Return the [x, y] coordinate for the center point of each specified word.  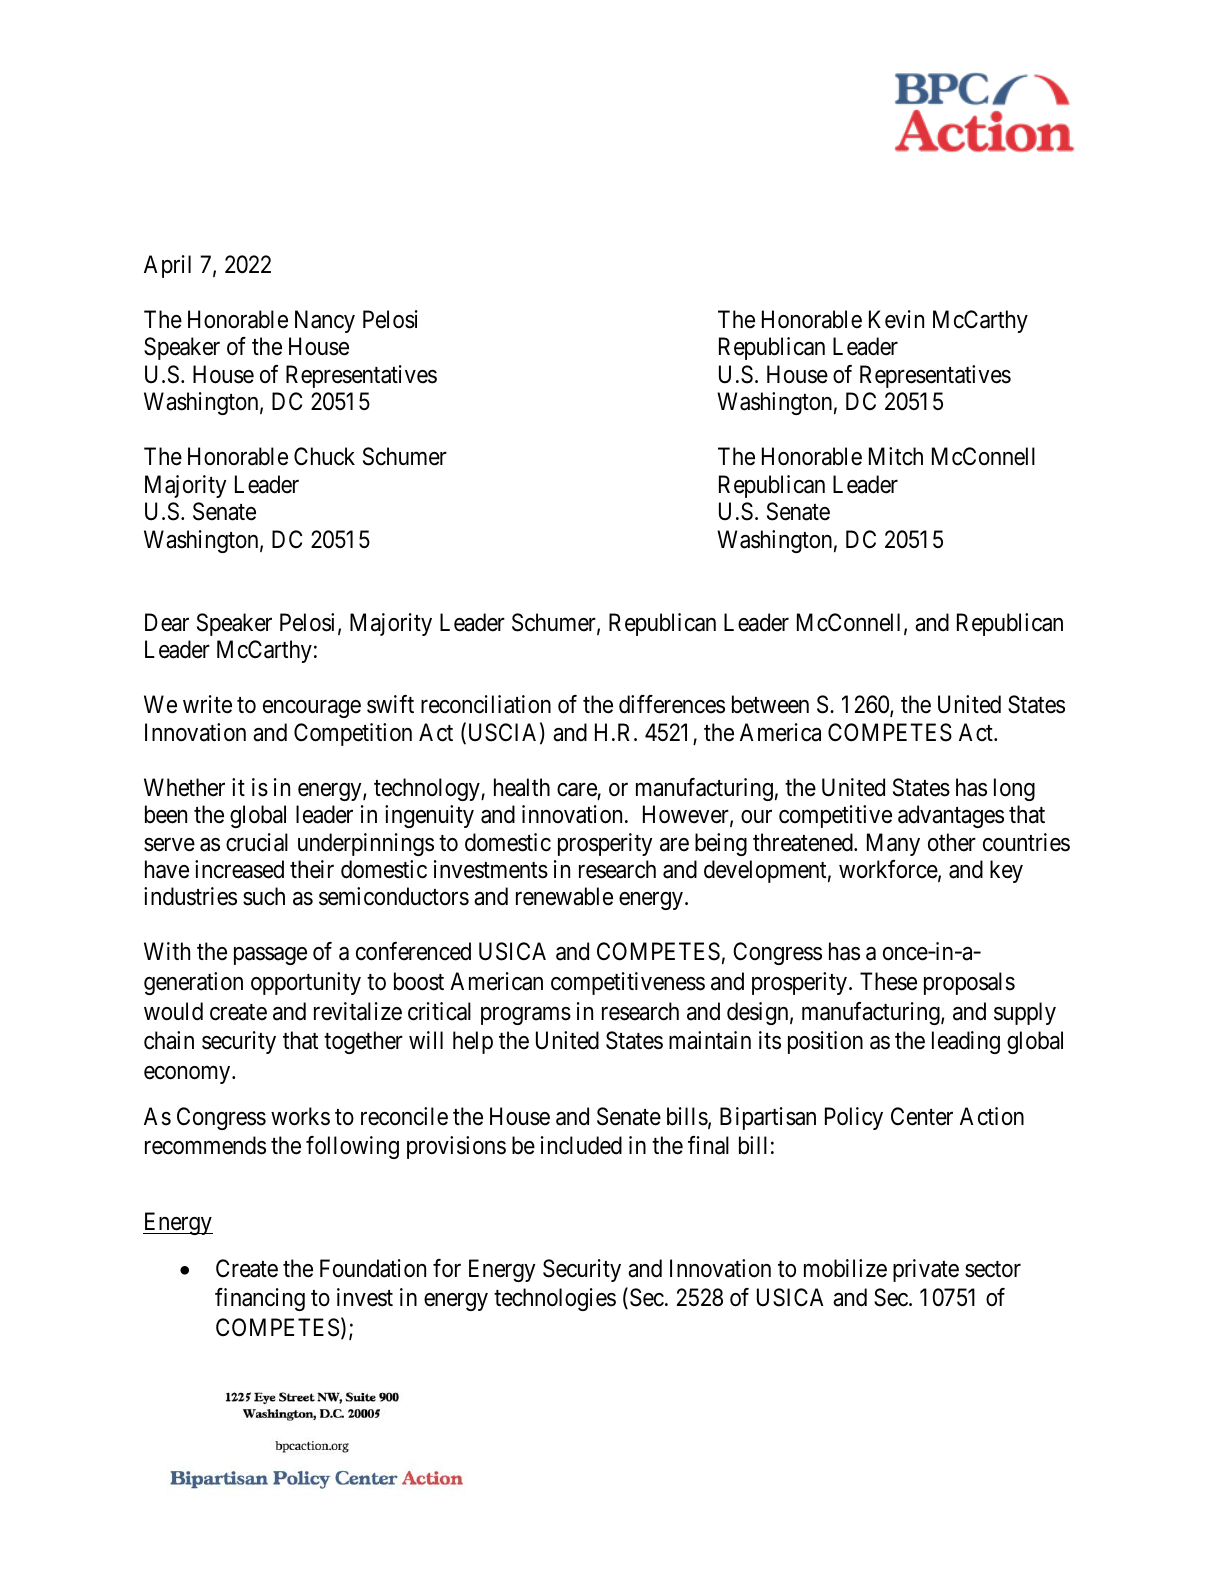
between [770, 704]
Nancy [325, 321]
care [577, 791]
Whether [184, 787]
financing [260, 1299]
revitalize [358, 1011]
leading [966, 1042]
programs [526, 1016]
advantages [951, 816]
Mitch [896, 456]
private [926, 1270]
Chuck [324, 456]
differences [672, 704]
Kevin [896, 319]
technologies [555, 1299]
